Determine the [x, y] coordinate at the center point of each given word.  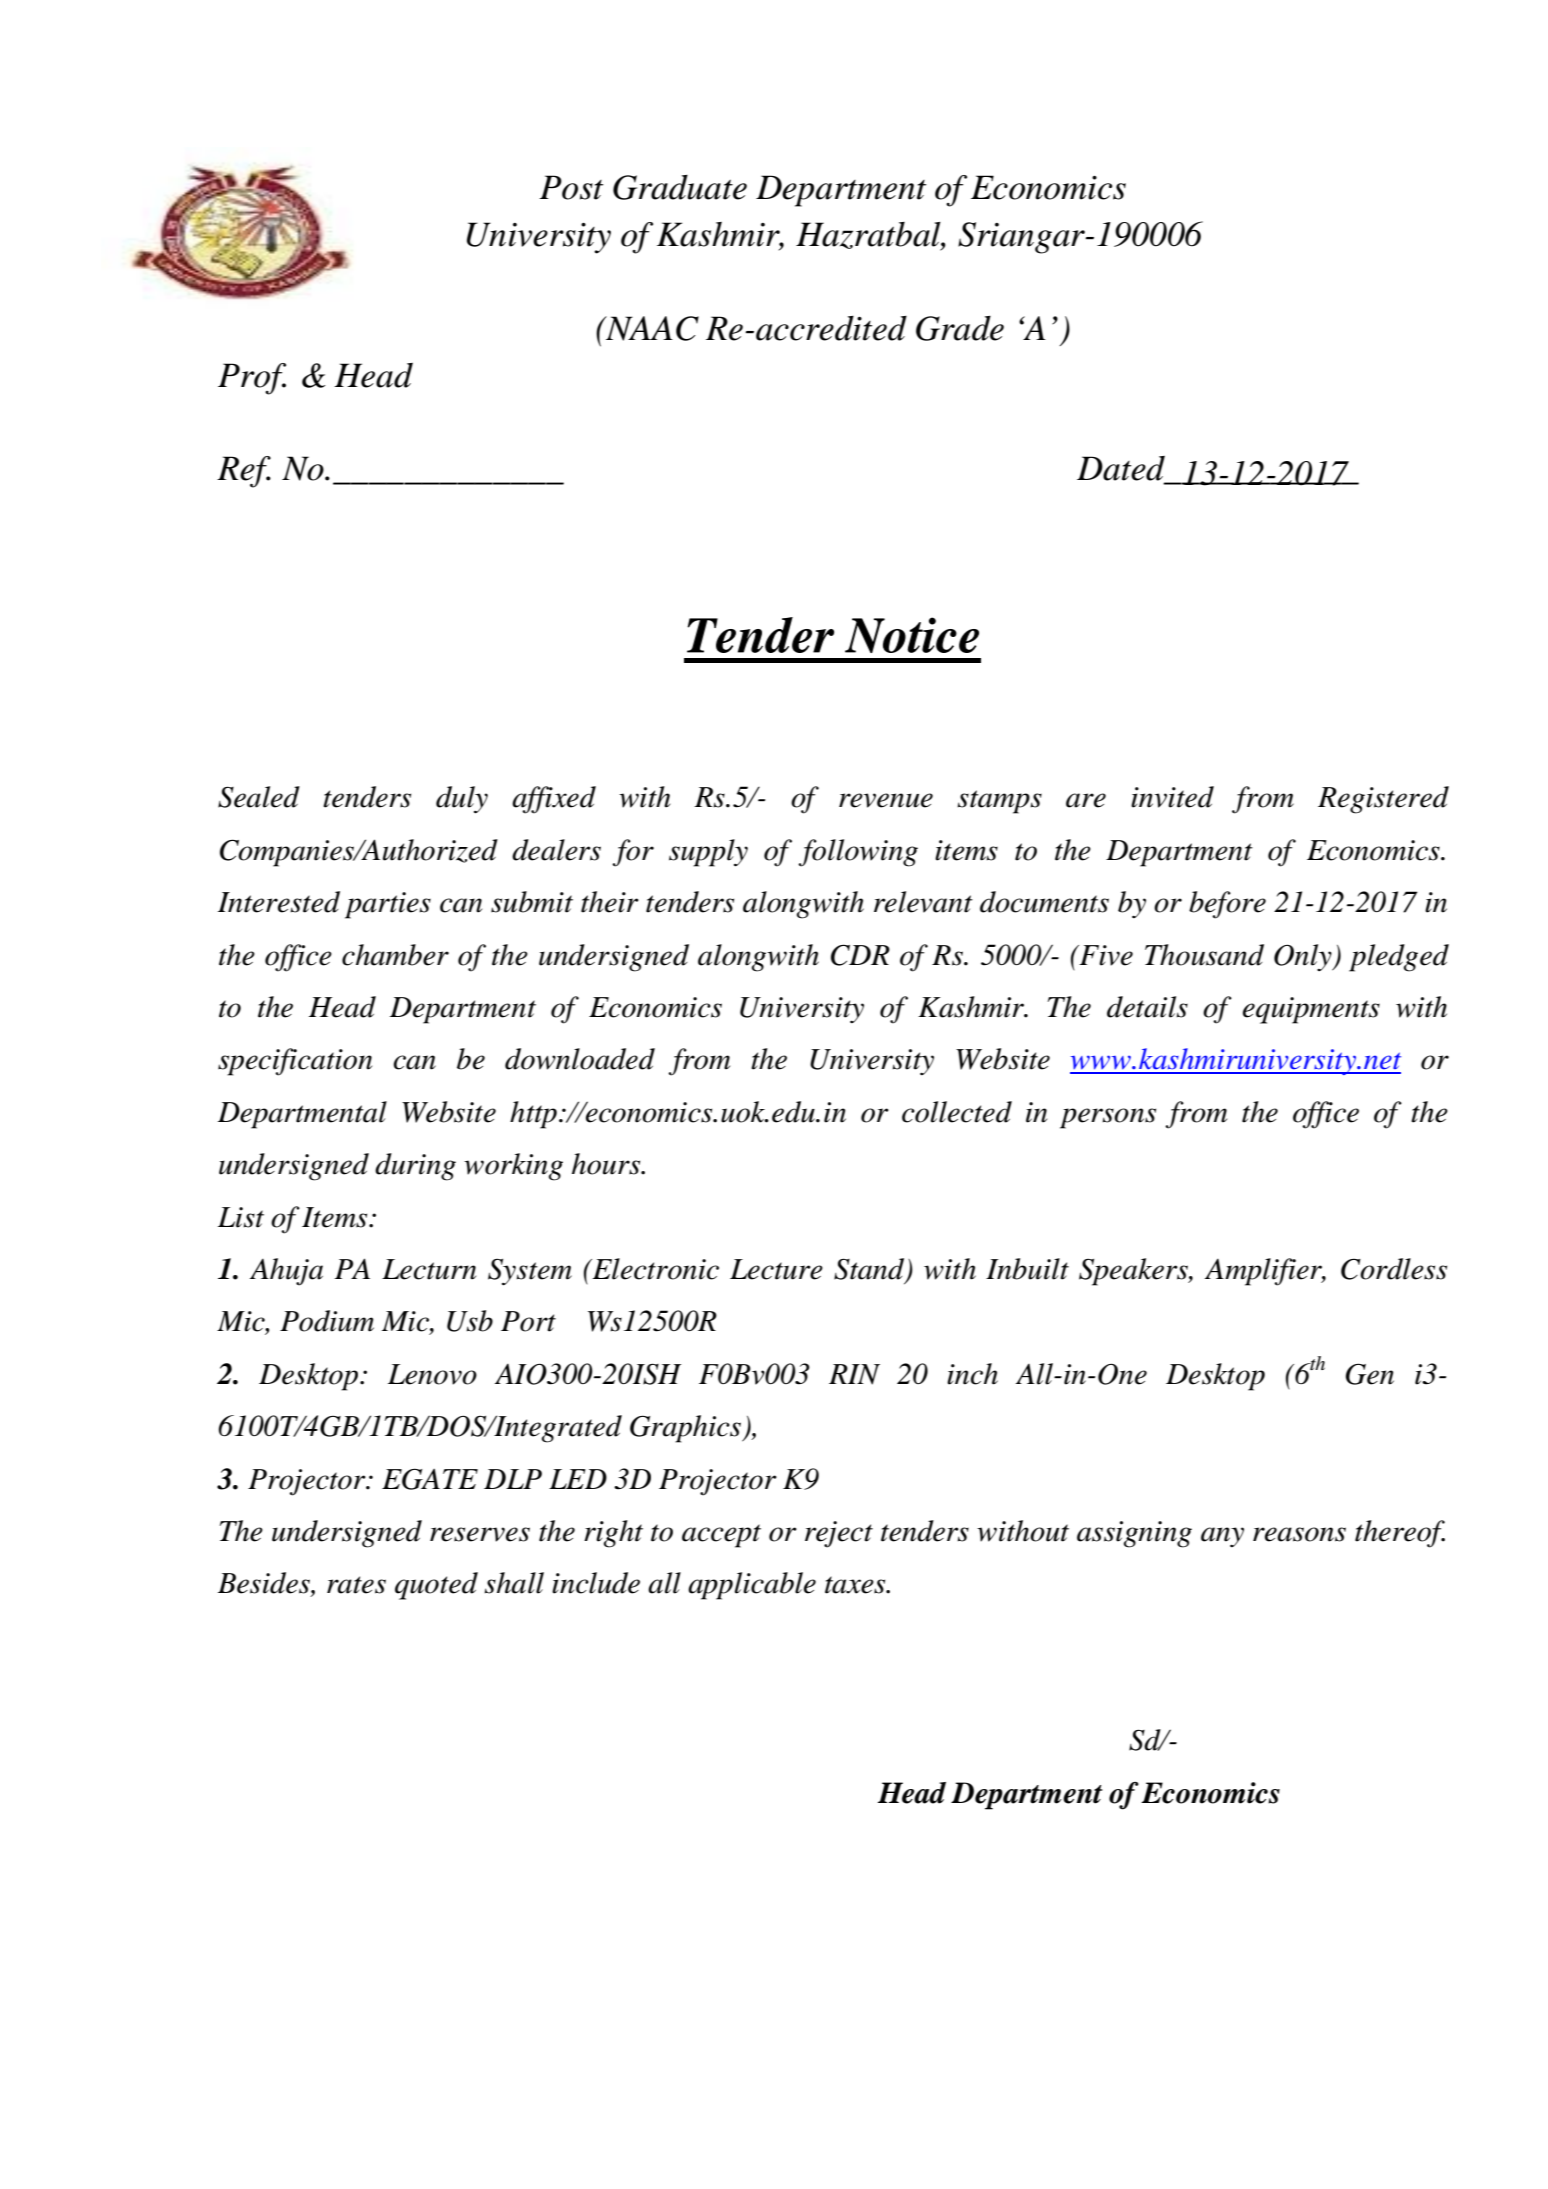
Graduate [680, 187]
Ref [244, 472]
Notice [912, 635]
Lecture [776, 1269]
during [415, 1167]
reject [839, 1534]
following [858, 853]
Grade [960, 328]
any [1222, 1537]
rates [356, 1585]
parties [388, 905]
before [1227, 905]
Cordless [1394, 1269]
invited [1172, 797]
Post [571, 187]
